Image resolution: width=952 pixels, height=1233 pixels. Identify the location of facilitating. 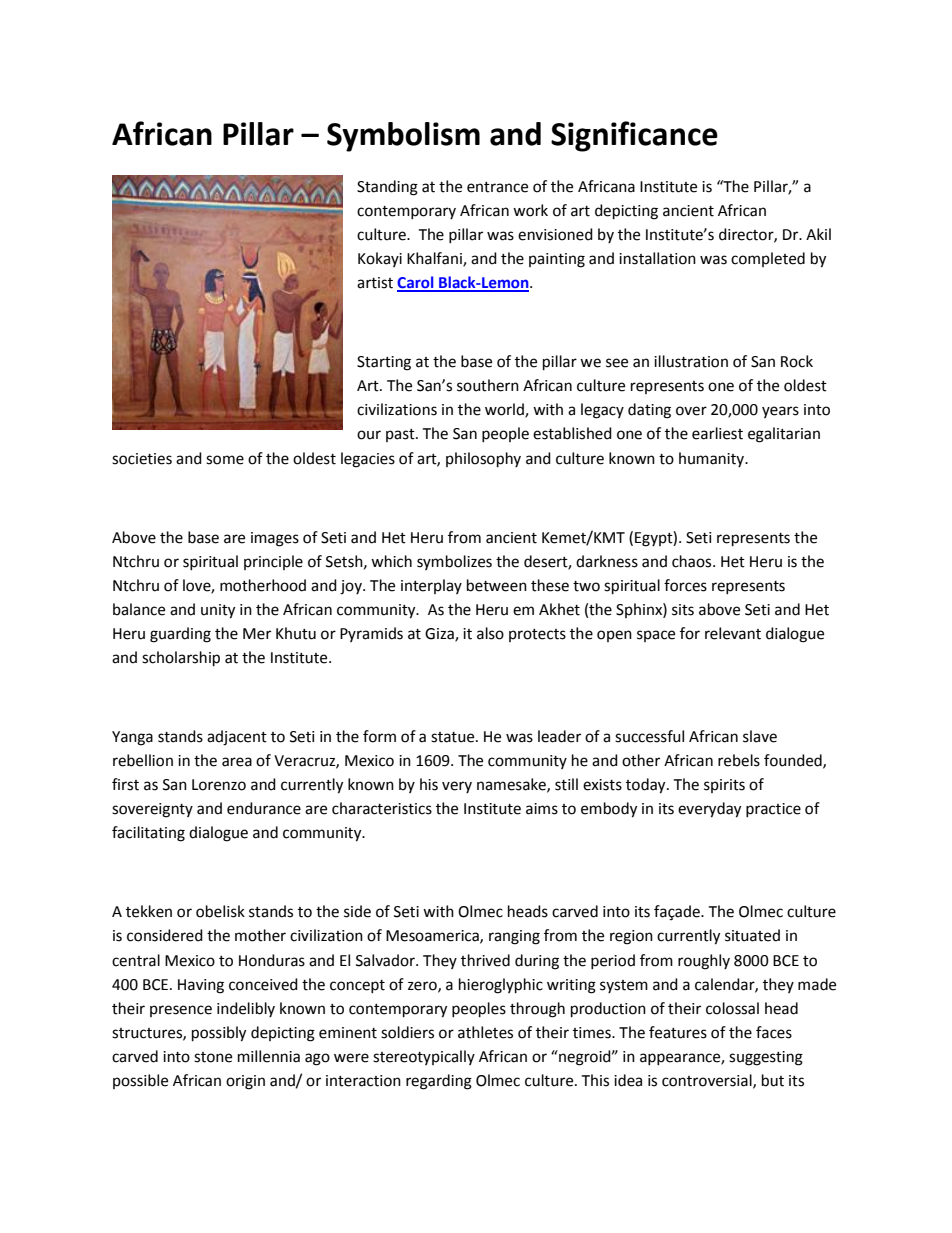
(148, 834).
